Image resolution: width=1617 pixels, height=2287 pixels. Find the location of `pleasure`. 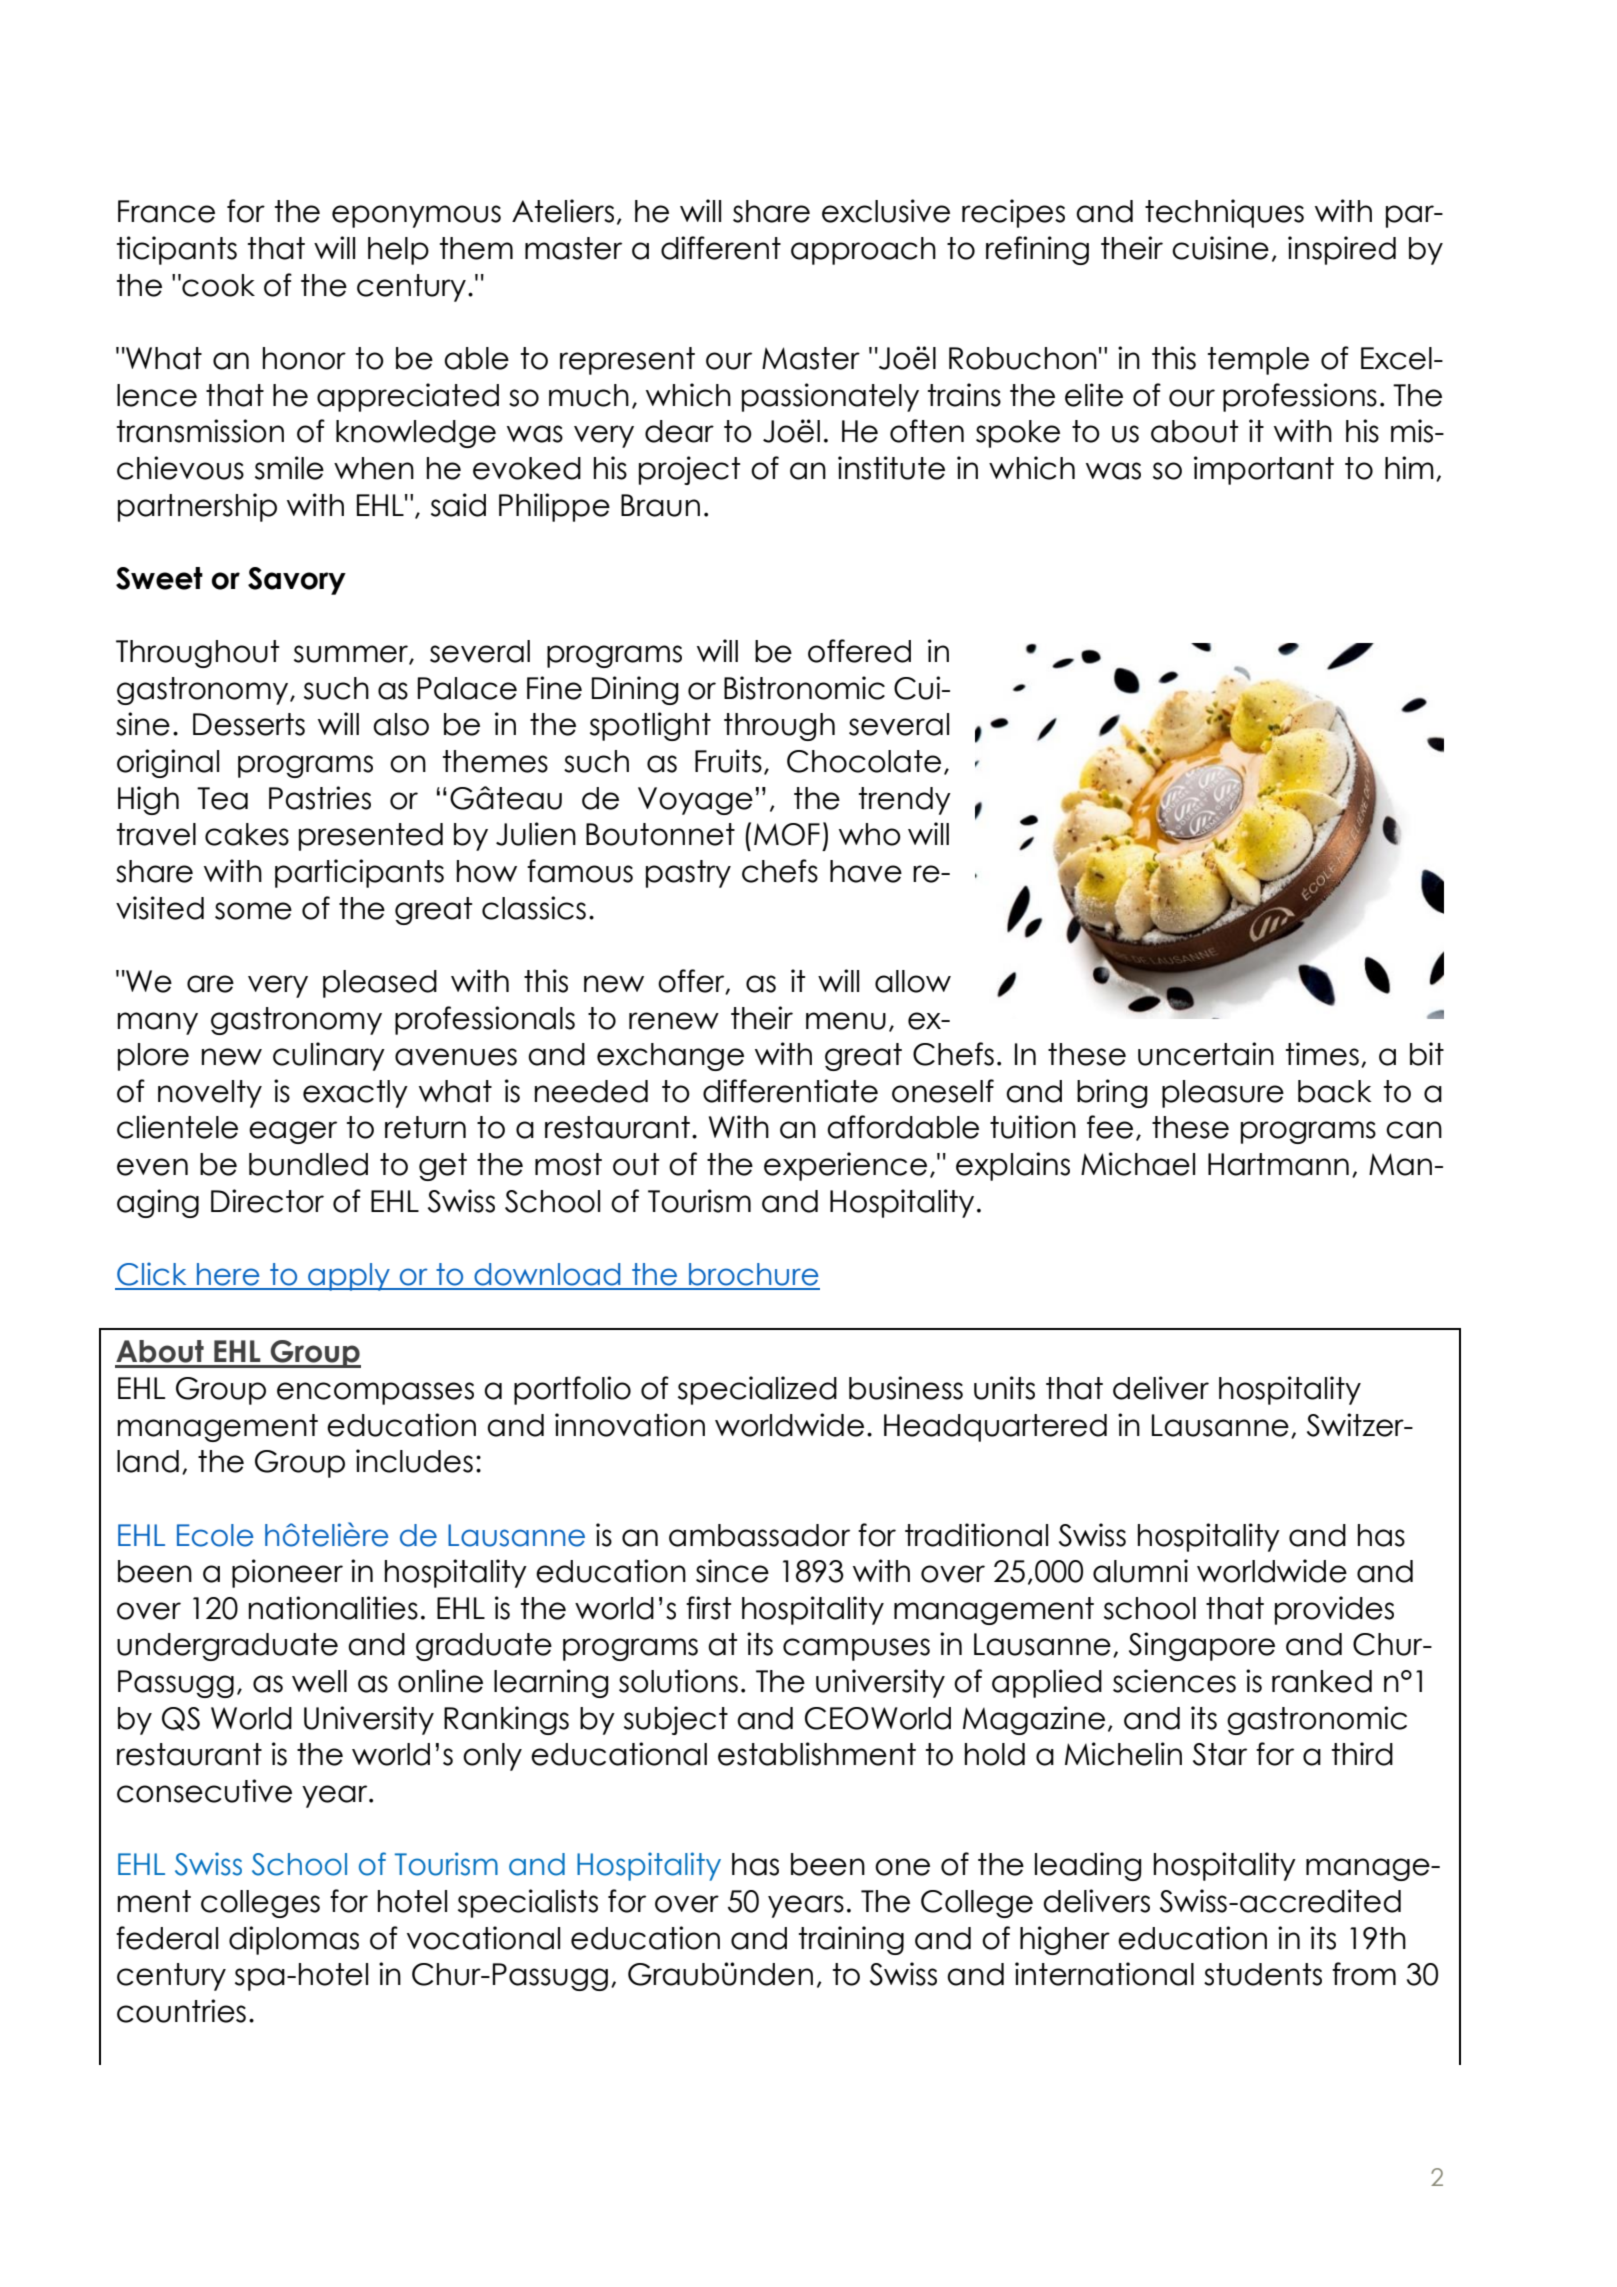

pleasure is located at coordinates (1223, 1094).
